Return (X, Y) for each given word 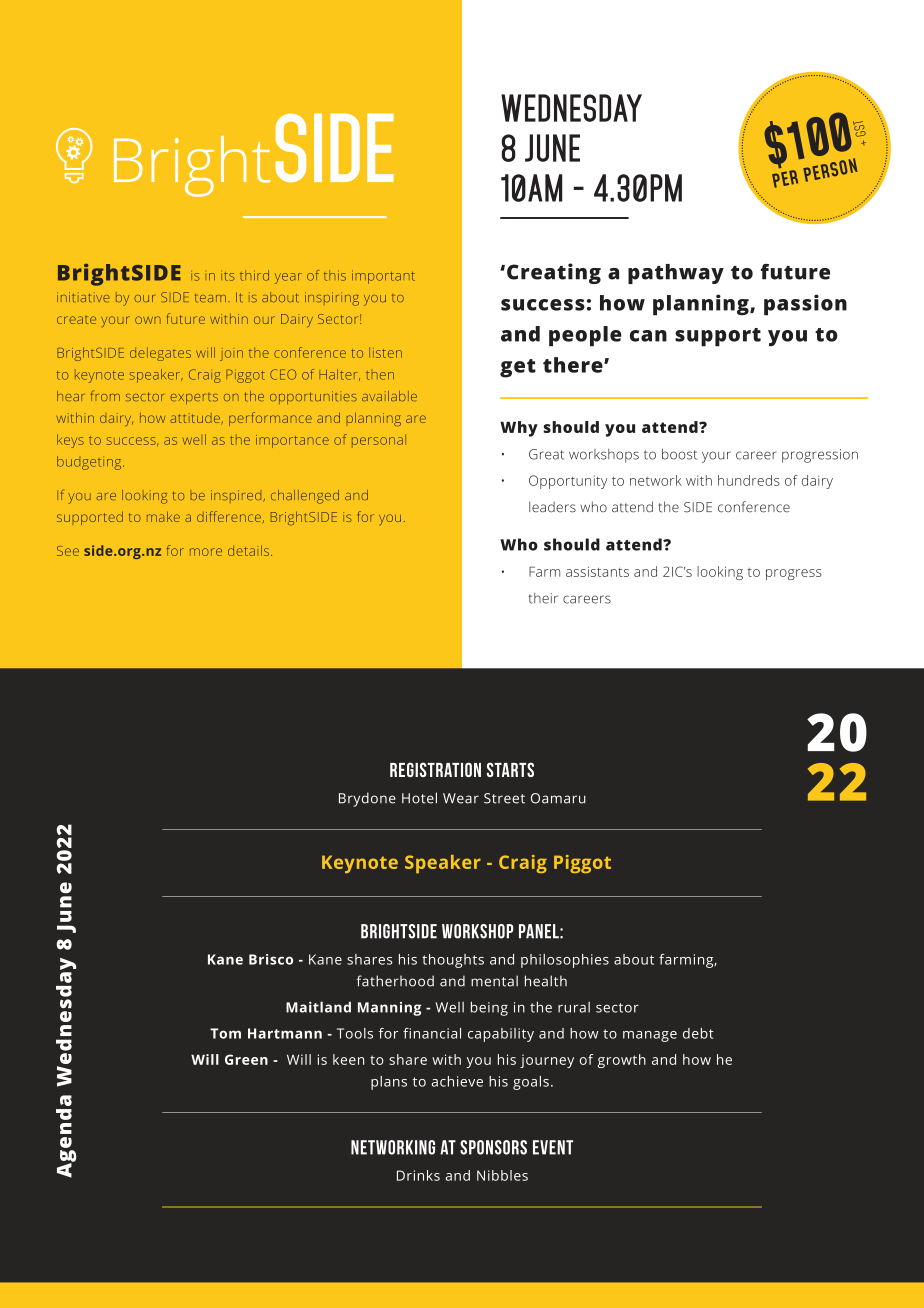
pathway (676, 274)
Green (246, 1059)
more (206, 552)
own (148, 320)
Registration (435, 769)
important (383, 277)
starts (510, 769)
